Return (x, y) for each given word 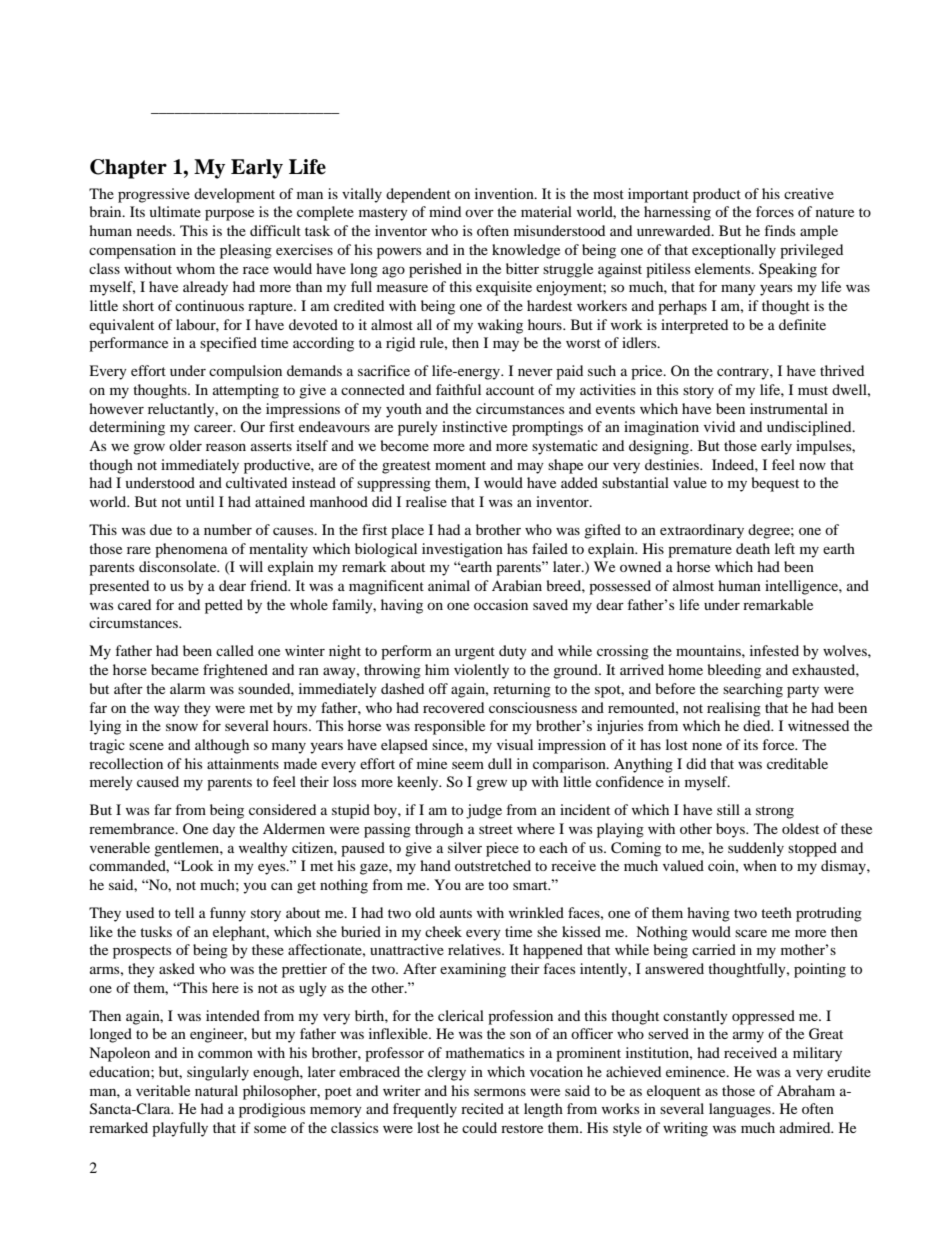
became (175, 669)
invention (505, 193)
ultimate (175, 211)
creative (809, 193)
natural (216, 1090)
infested (774, 650)
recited (482, 1108)
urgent (475, 653)
